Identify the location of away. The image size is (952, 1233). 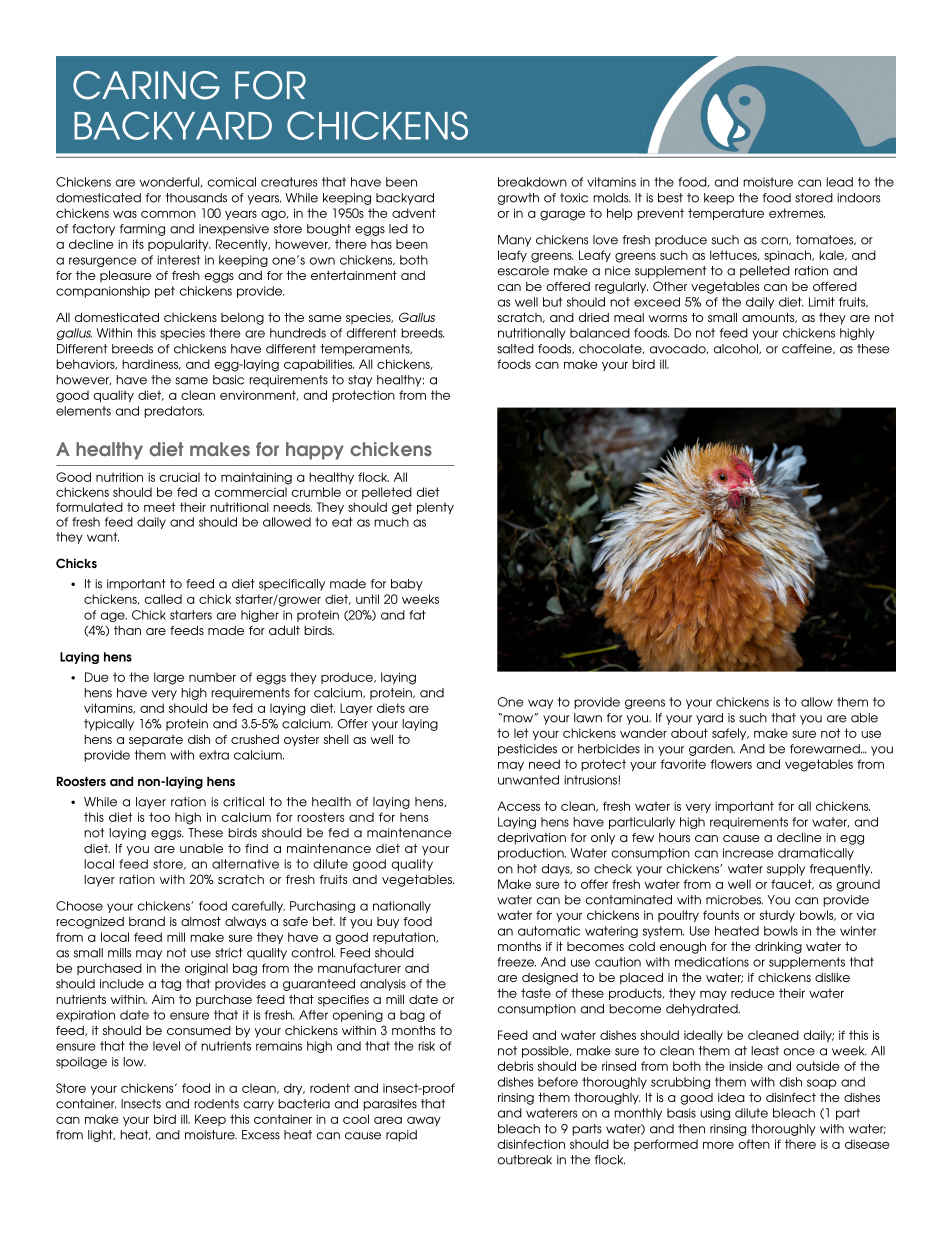
(424, 1121).
